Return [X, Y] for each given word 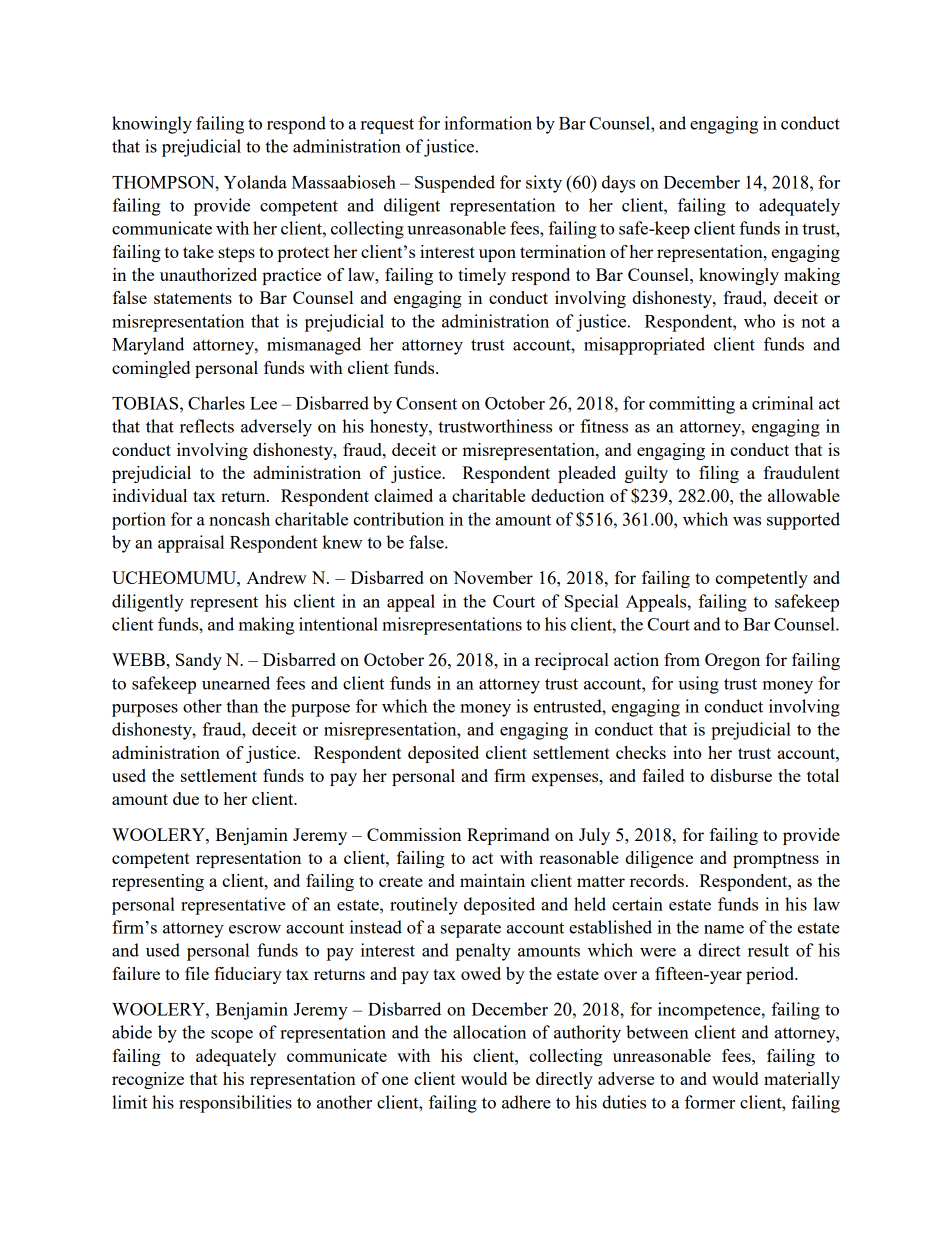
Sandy [199, 661]
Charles [216, 403]
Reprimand [508, 836]
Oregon [732, 661]
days [618, 184]
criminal [782, 403]
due [186, 798]
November [493, 577]
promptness [776, 860]
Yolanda [255, 182]
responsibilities [235, 1104]
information [488, 123]
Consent [426, 403]
